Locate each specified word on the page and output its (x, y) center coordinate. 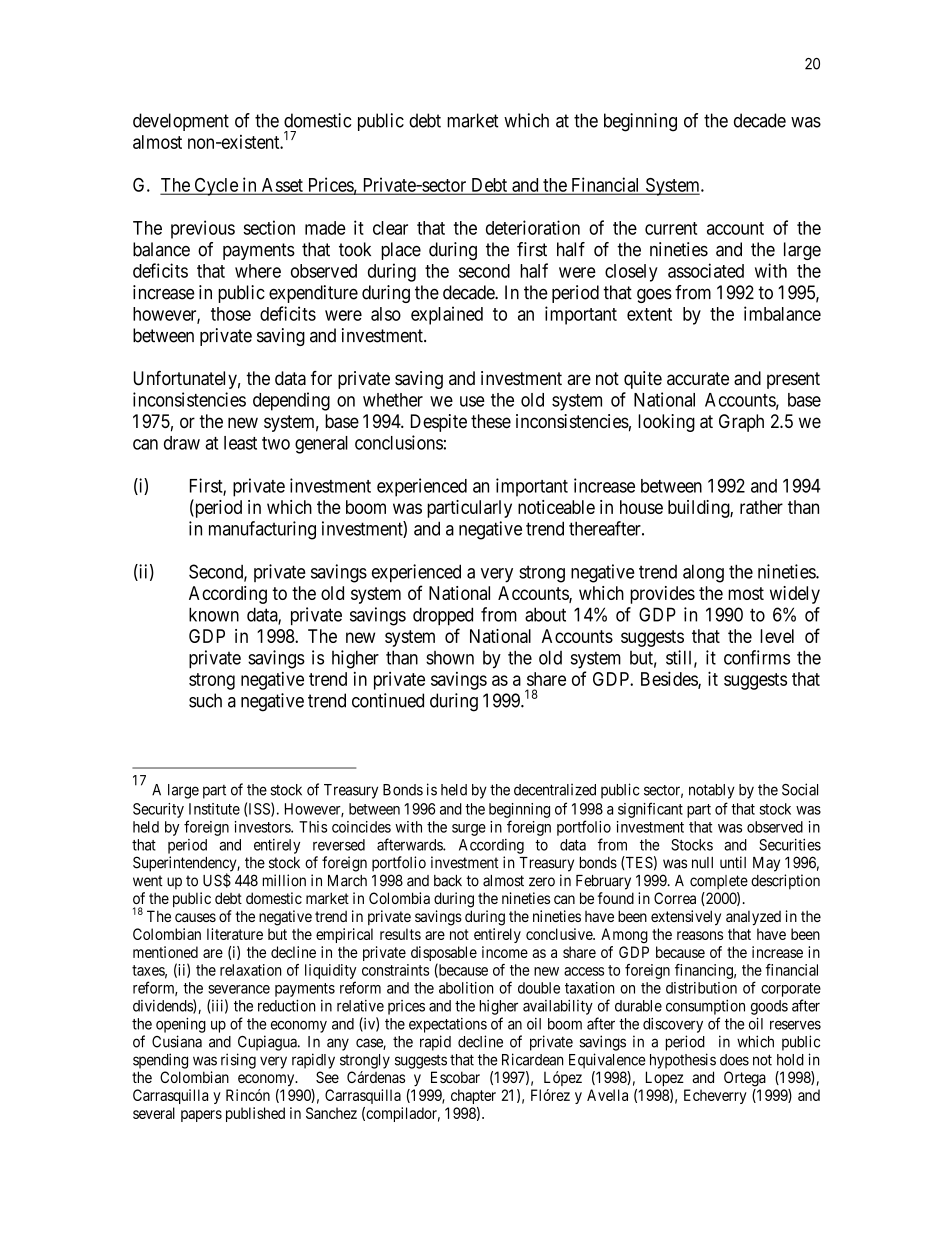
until (733, 862)
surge (469, 830)
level (777, 636)
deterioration (533, 227)
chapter (473, 1096)
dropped (443, 616)
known (214, 614)
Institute (214, 809)
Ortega (745, 1079)
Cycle (216, 187)
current (671, 228)
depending (291, 401)
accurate (698, 379)
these (491, 421)
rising (238, 1061)
